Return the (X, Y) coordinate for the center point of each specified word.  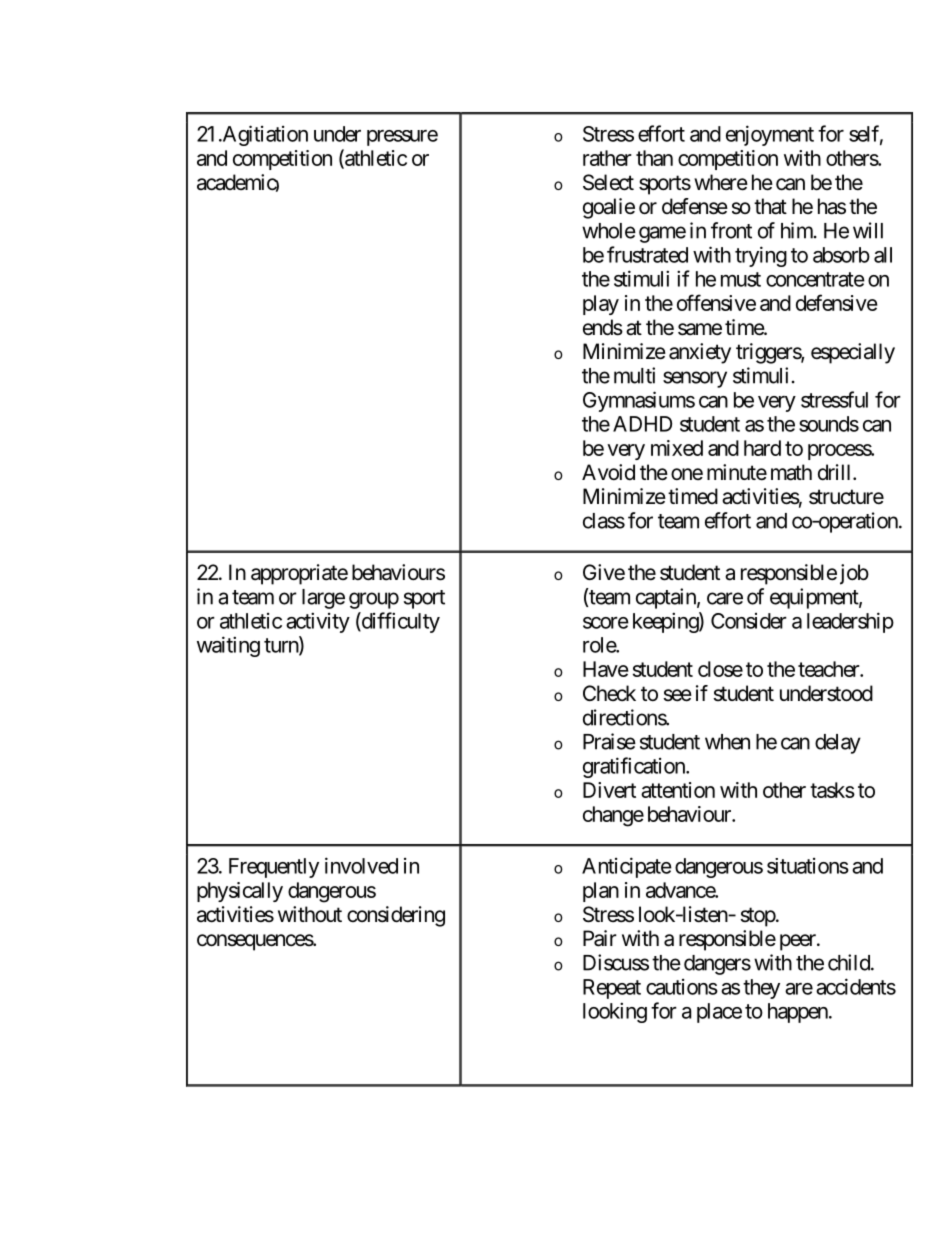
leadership (850, 622)
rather (607, 158)
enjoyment (770, 135)
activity (318, 622)
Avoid (608, 472)
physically (240, 892)
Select (608, 182)
